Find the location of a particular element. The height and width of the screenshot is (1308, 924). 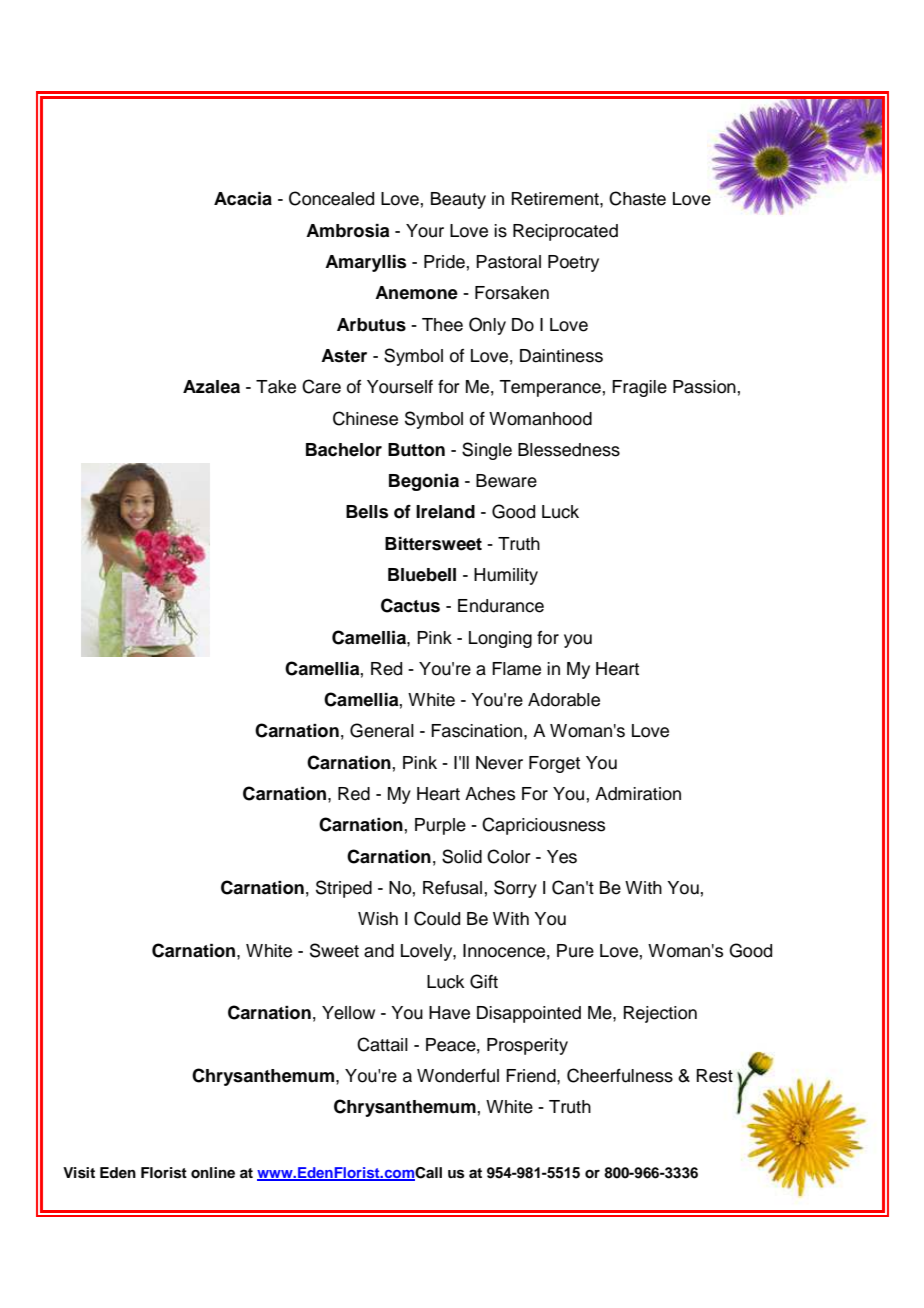

online is located at coordinates (213, 1173).
